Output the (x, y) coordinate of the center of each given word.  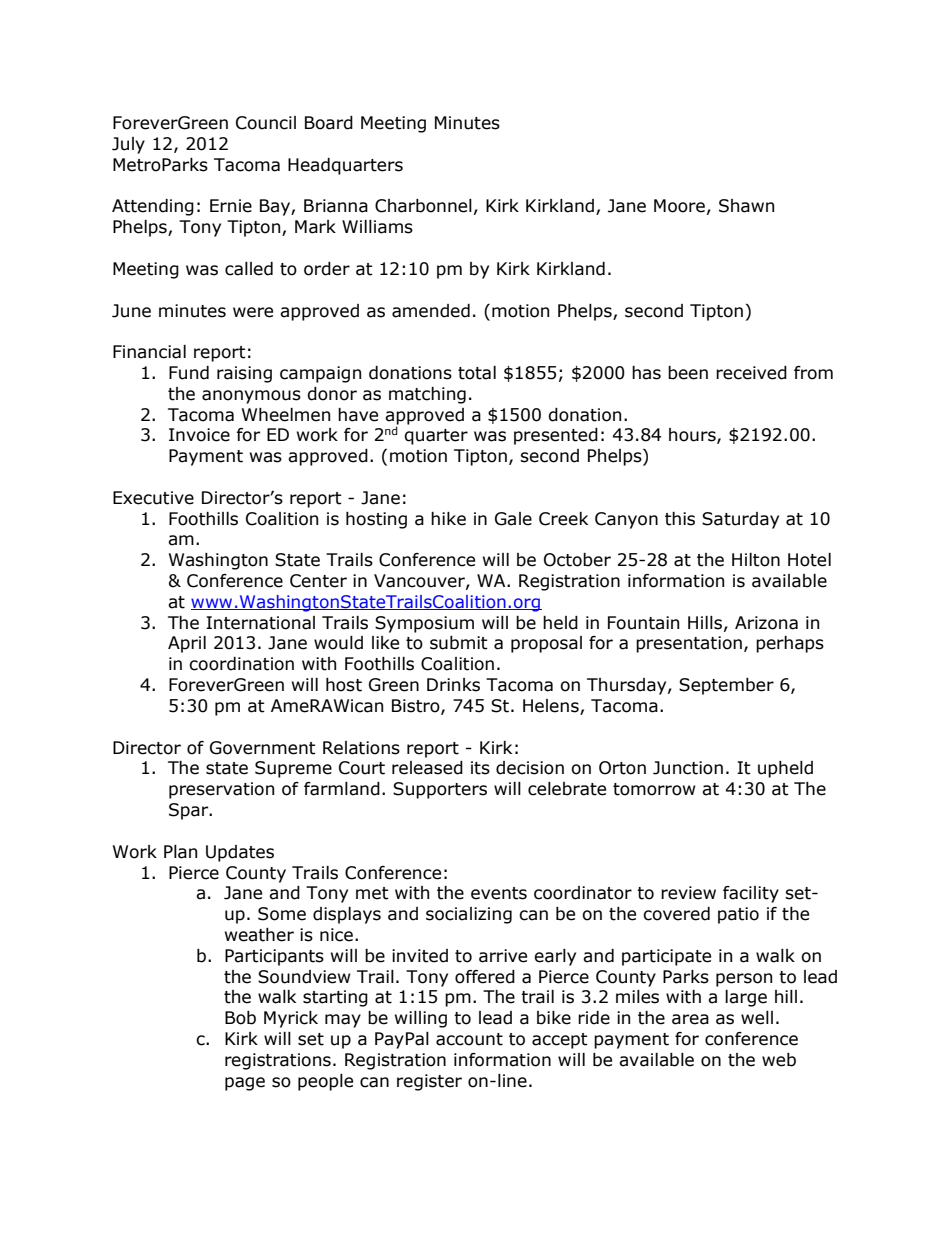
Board (329, 123)
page (245, 1084)
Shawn (746, 206)
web (779, 1060)
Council (266, 123)
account (469, 1039)
